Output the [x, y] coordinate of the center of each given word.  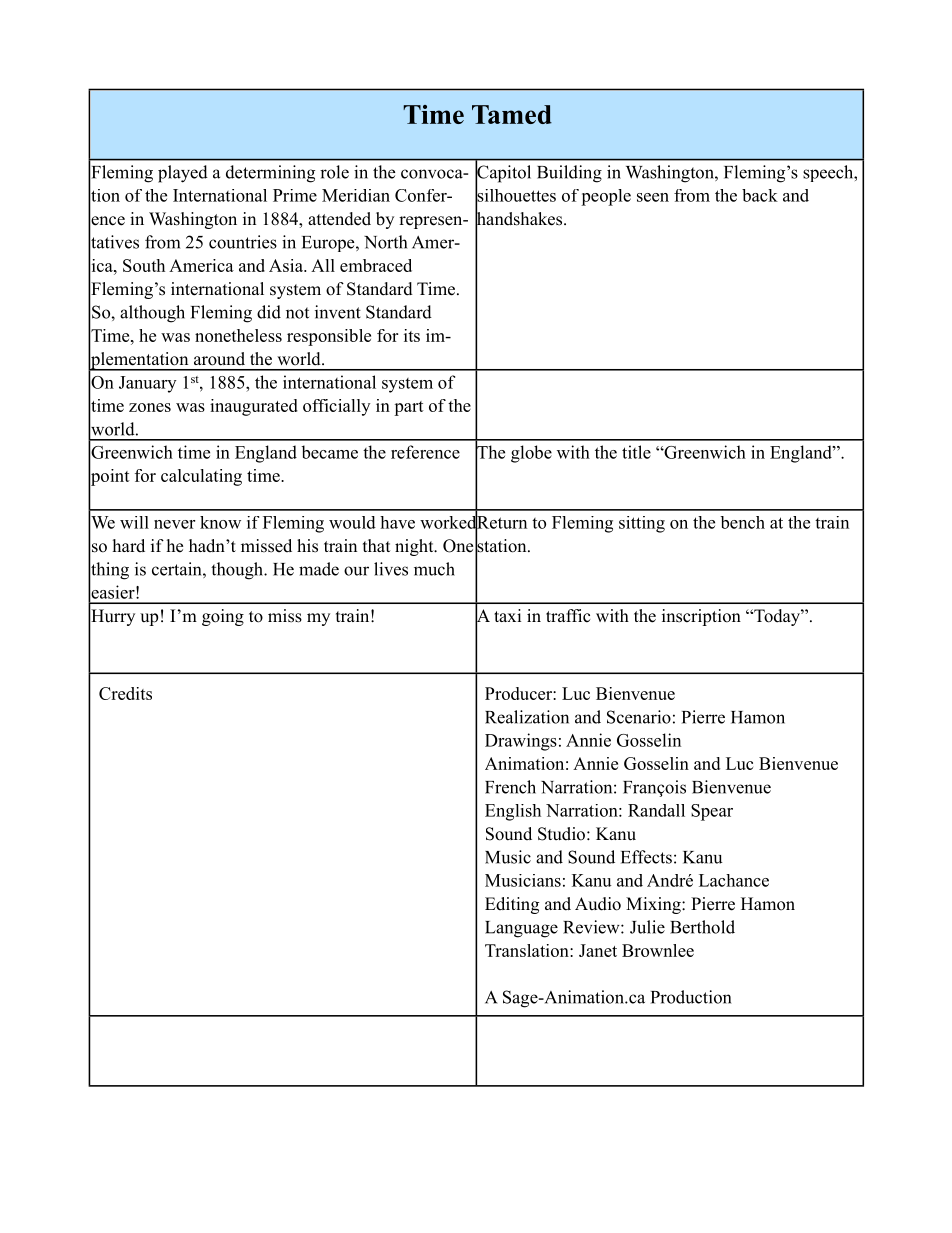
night [415, 547]
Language [521, 929]
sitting [642, 524]
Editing [512, 905]
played [183, 174]
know [220, 522]
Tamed [512, 114]
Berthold [702, 927]
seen [653, 197]
